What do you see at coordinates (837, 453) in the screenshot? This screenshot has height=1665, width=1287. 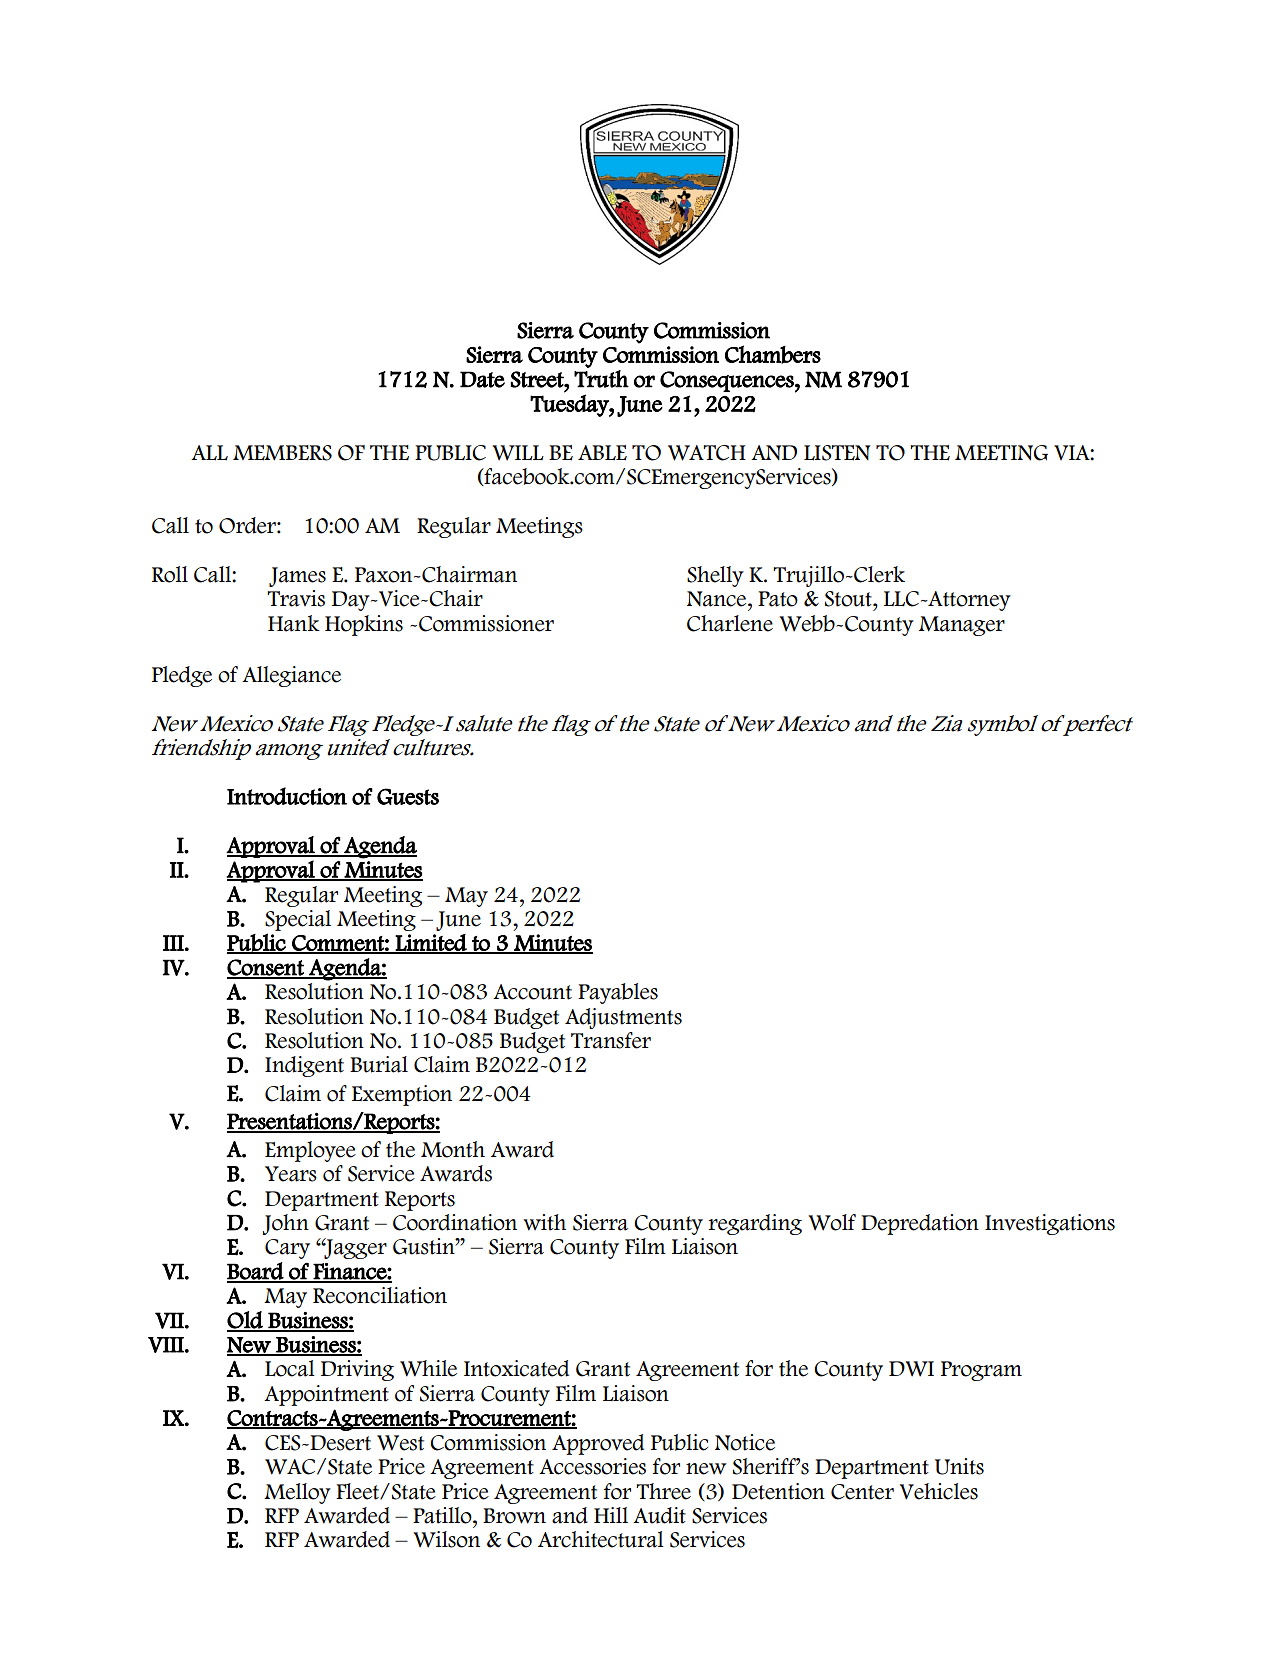 I see `LISTEN` at bounding box center [837, 453].
